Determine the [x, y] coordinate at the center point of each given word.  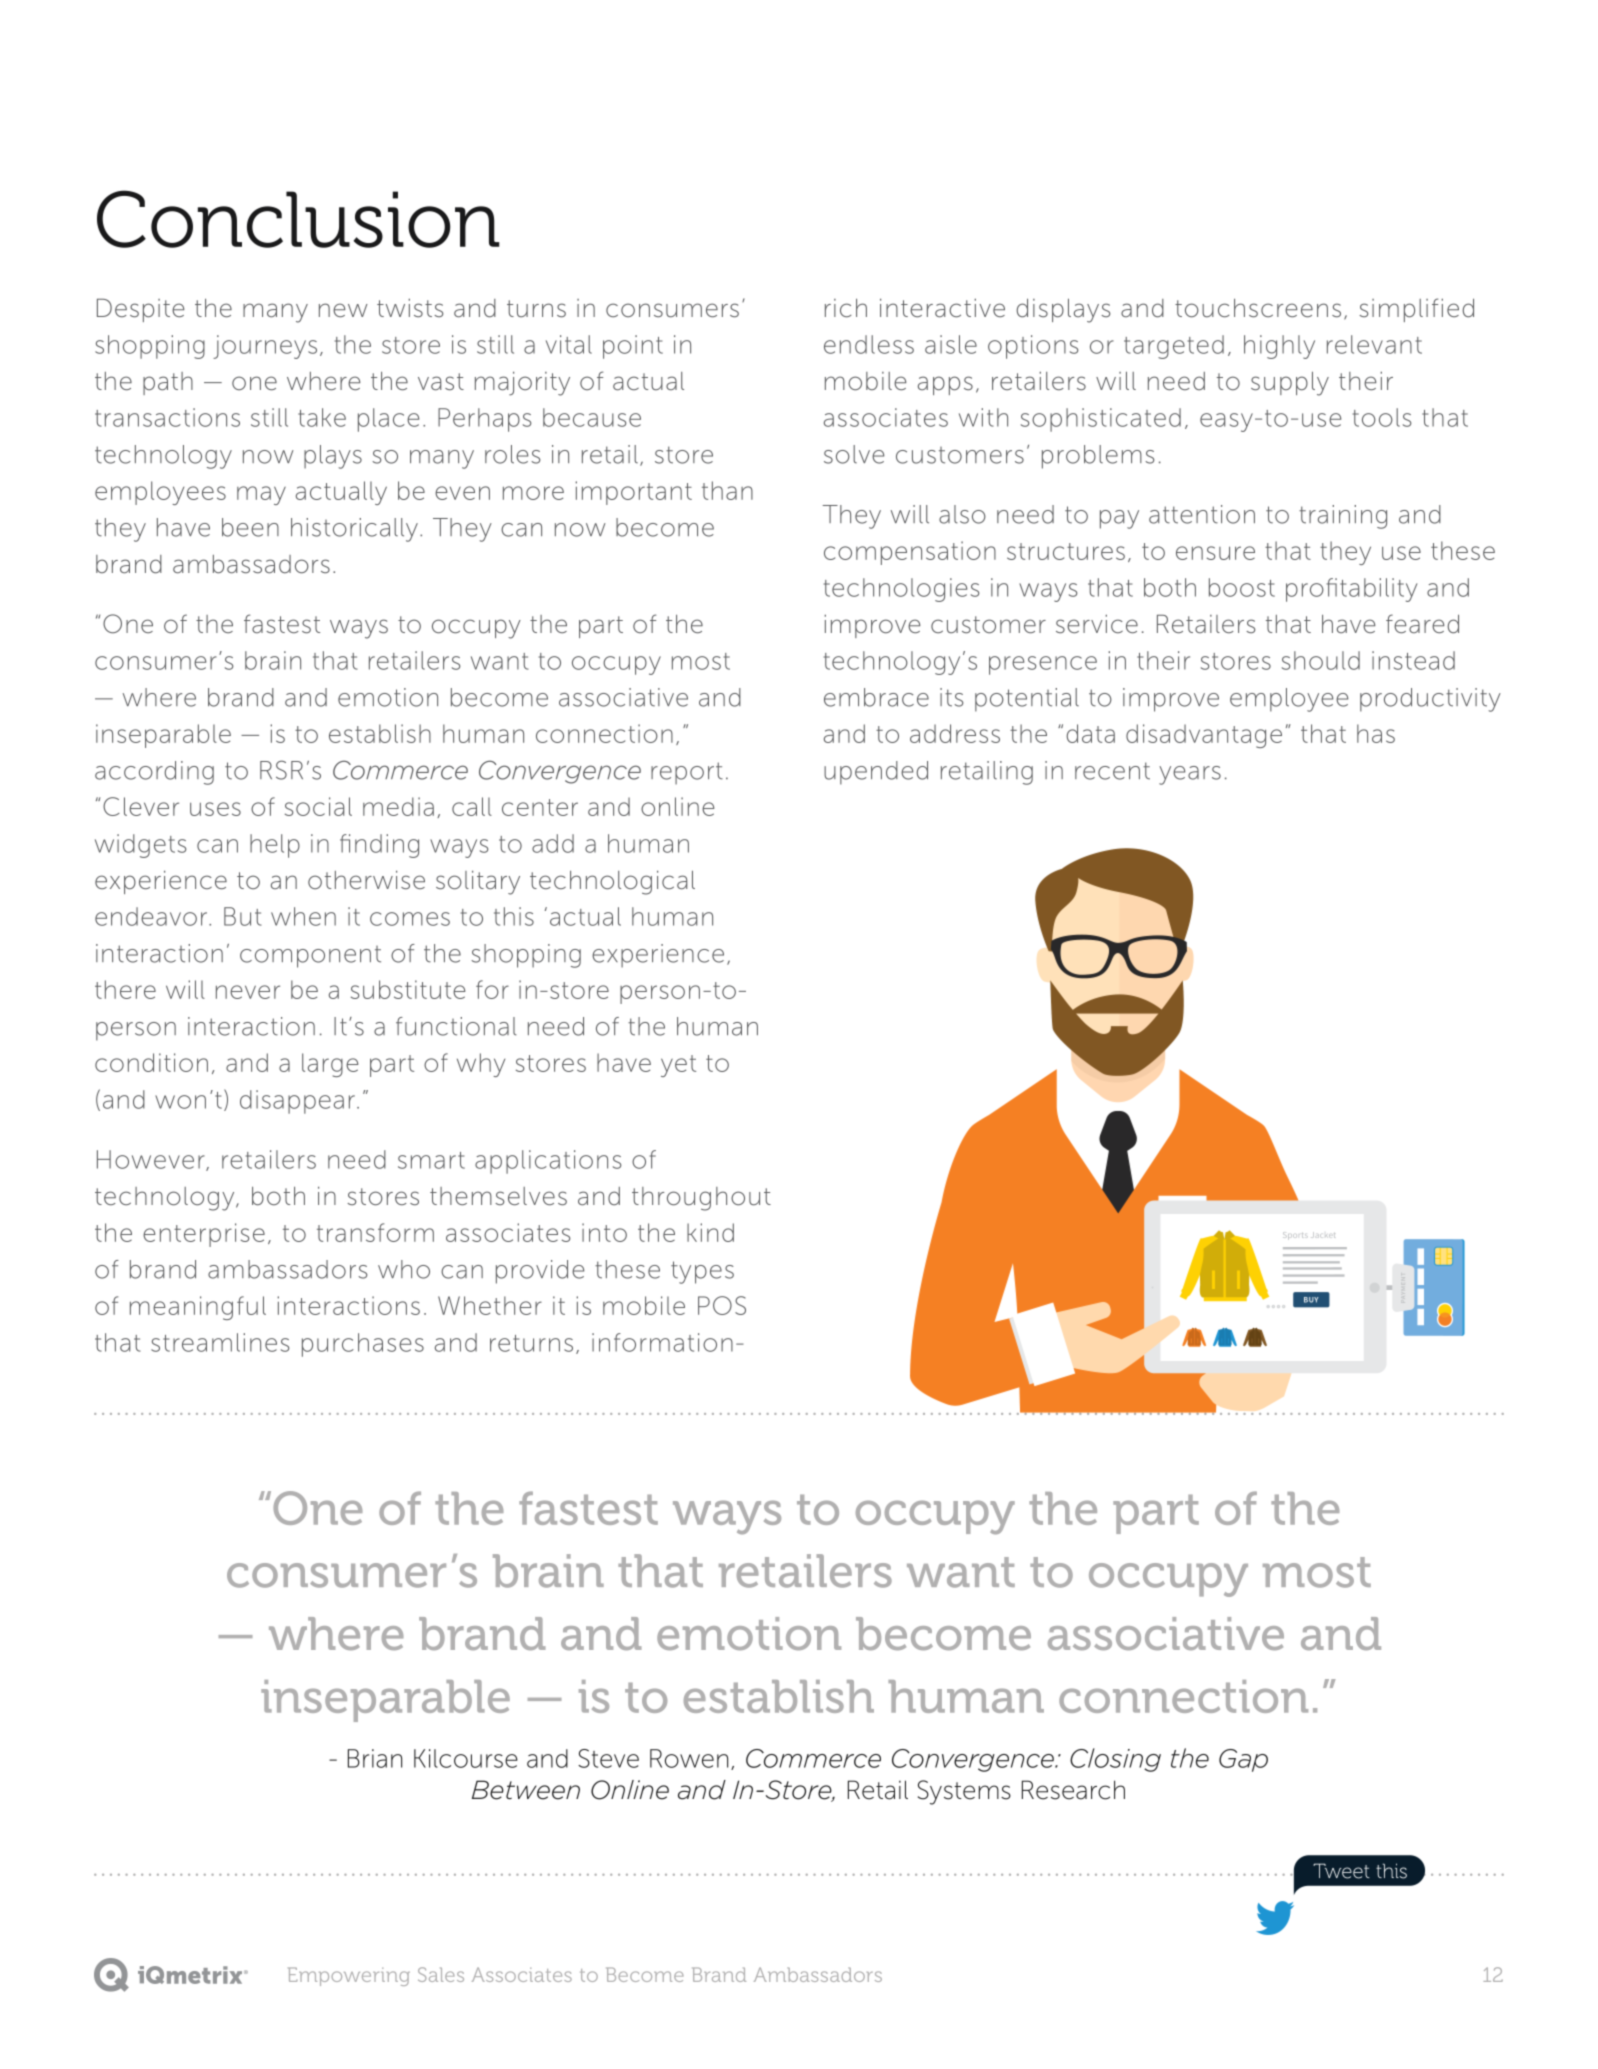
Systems [964, 1792]
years [1190, 775]
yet [678, 1066]
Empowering [349, 1976]
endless [869, 344]
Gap [1243, 1760]
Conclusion [298, 219]
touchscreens [1258, 308]
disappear [297, 1102]
